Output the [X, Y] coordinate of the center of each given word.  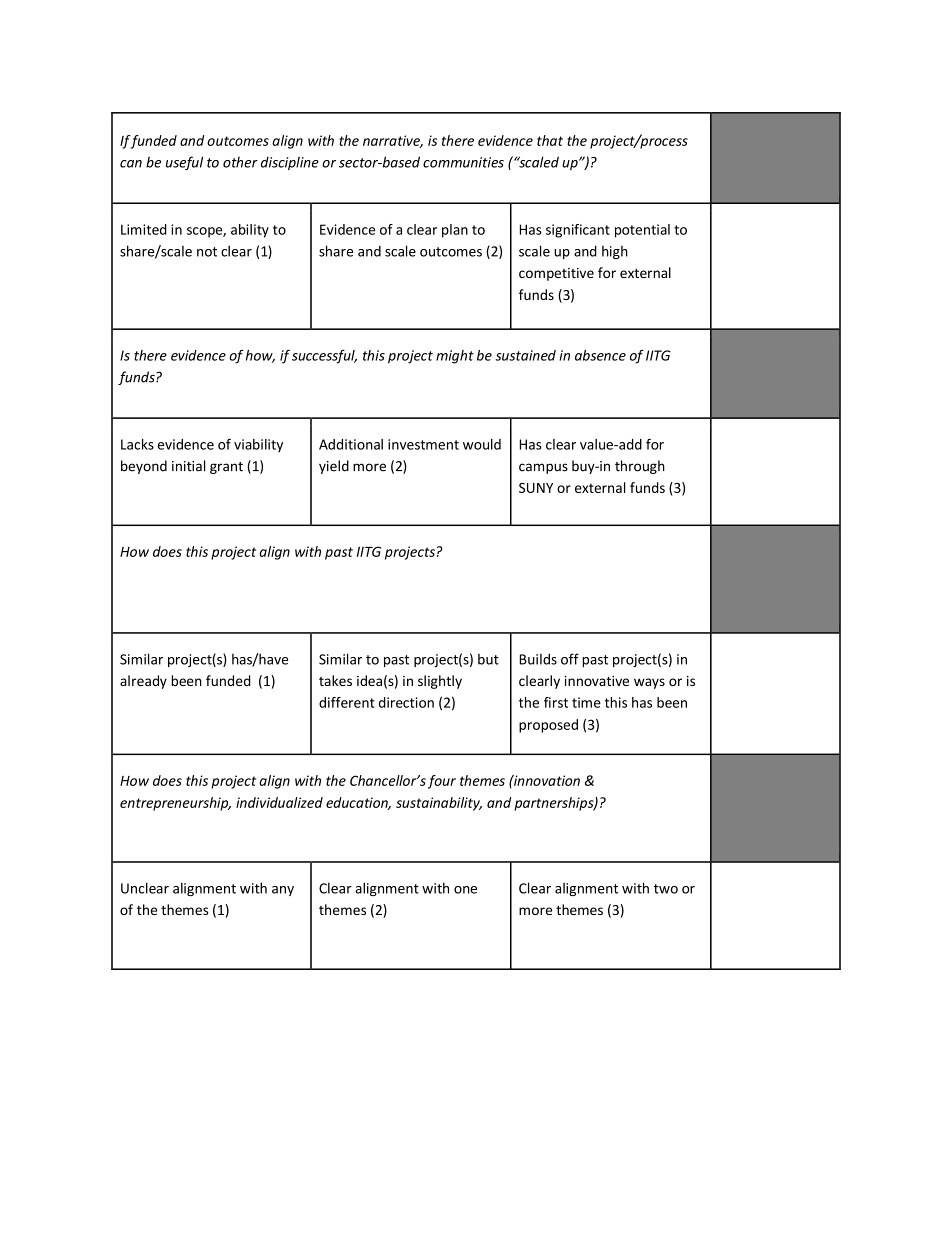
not [207, 252]
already [143, 682]
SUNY [536, 488]
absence [600, 355]
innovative [596, 681]
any [283, 891]
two [666, 889]
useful [184, 163]
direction [406, 702]
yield [334, 467]
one [465, 890]
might [455, 357]
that [550, 140]
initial [188, 466]
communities [463, 162]
